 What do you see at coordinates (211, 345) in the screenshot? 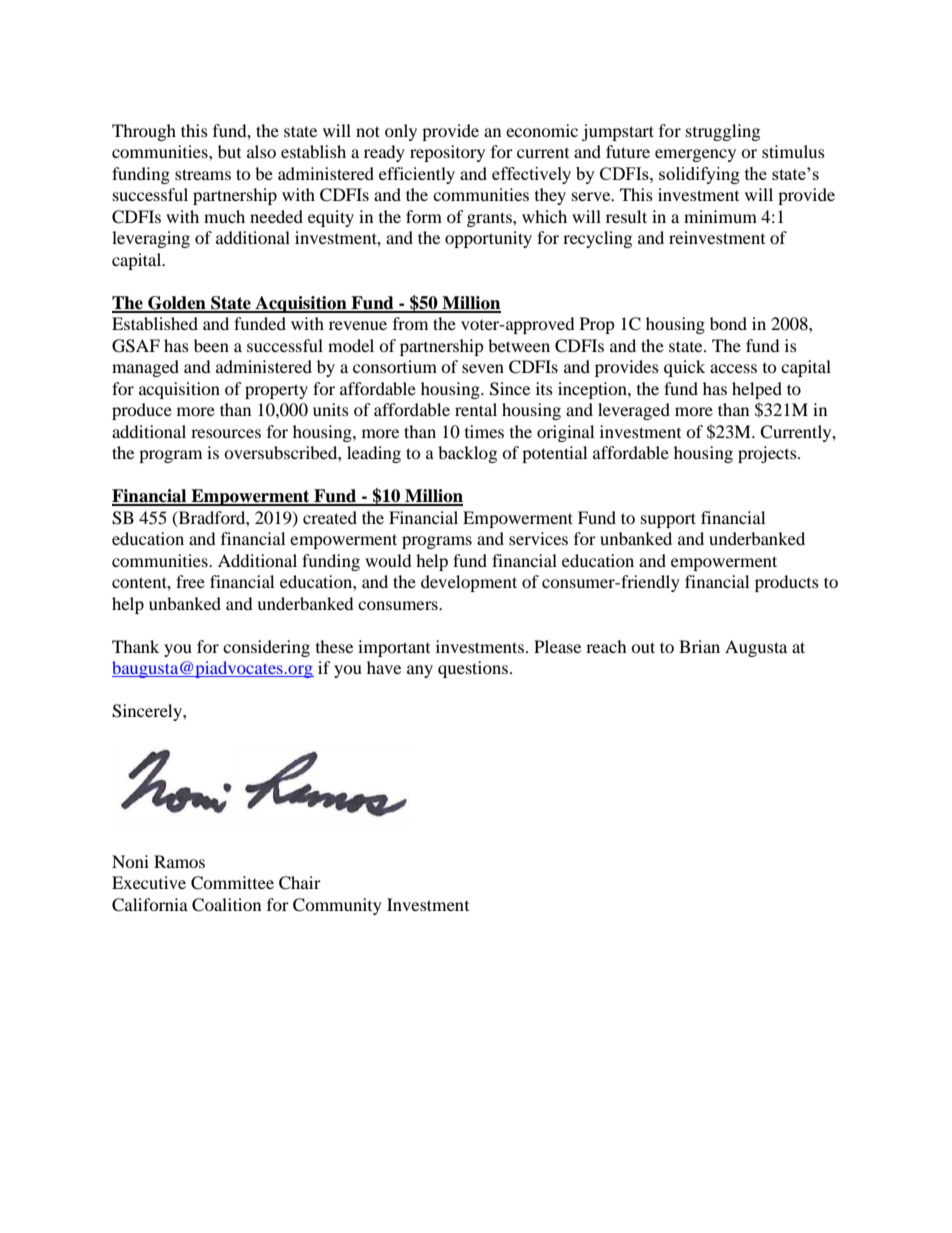
I see `been` at bounding box center [211, 345].
